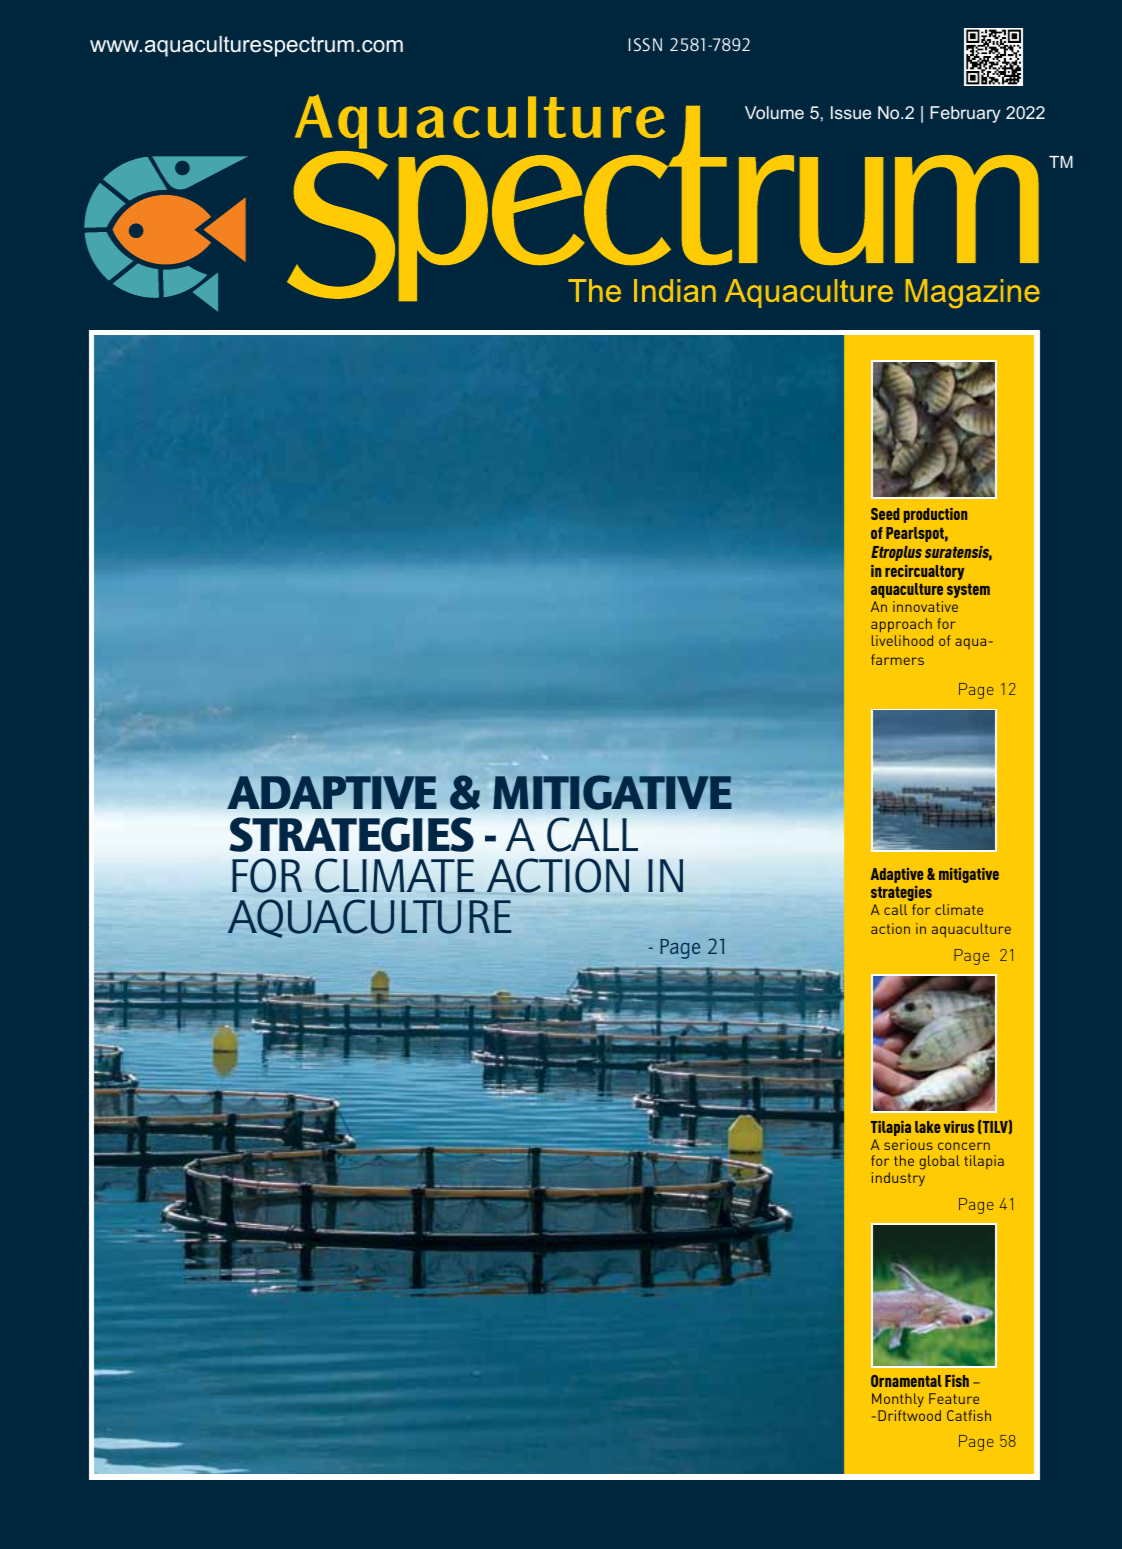 This screenshot has height=1549, width=1122. What do you see at coordinates (885, 514) in the screenshot?
I see `Seed` at bounding box center [885, 514].
